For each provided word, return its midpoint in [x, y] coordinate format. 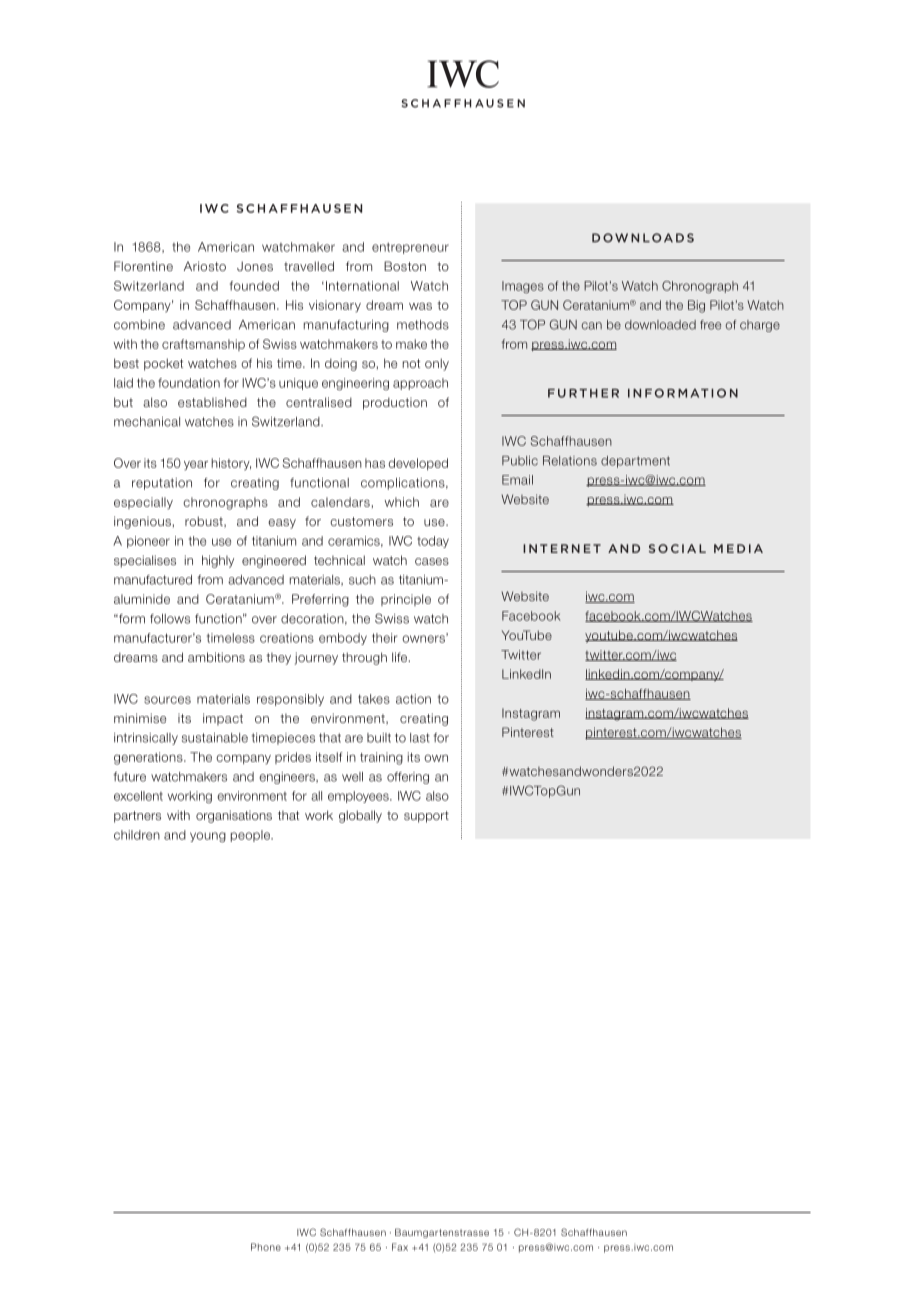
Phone [266, 1247]
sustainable [215, 738]
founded [254, 286]
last [420, 738]
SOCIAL [677, 548]
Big [696, 306]
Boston [405, 266]
